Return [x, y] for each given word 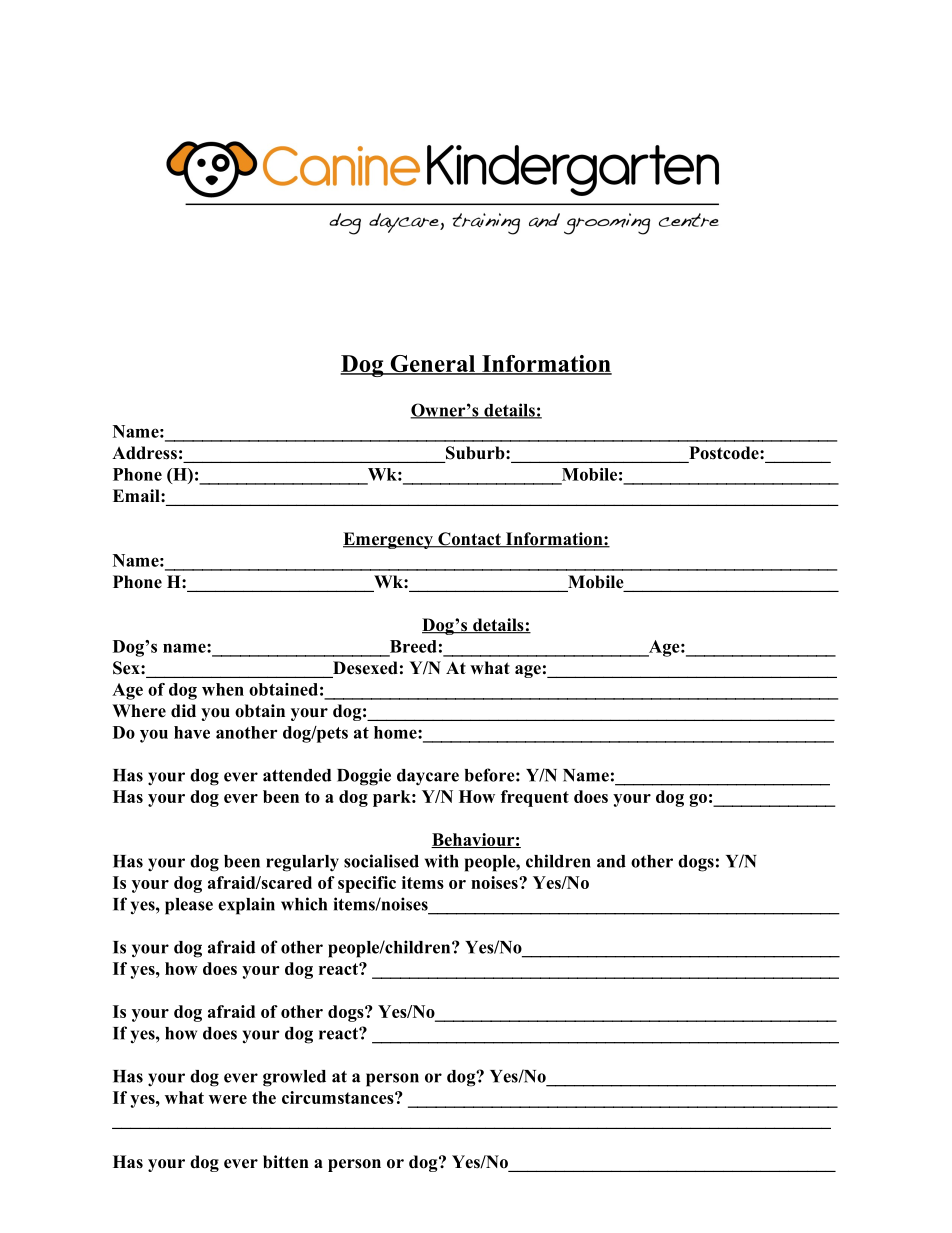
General [433, 365]
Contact [469, 540]
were [228, 1099]
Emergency [389, 540]
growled [294, 1078]
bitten [286, 1162]
